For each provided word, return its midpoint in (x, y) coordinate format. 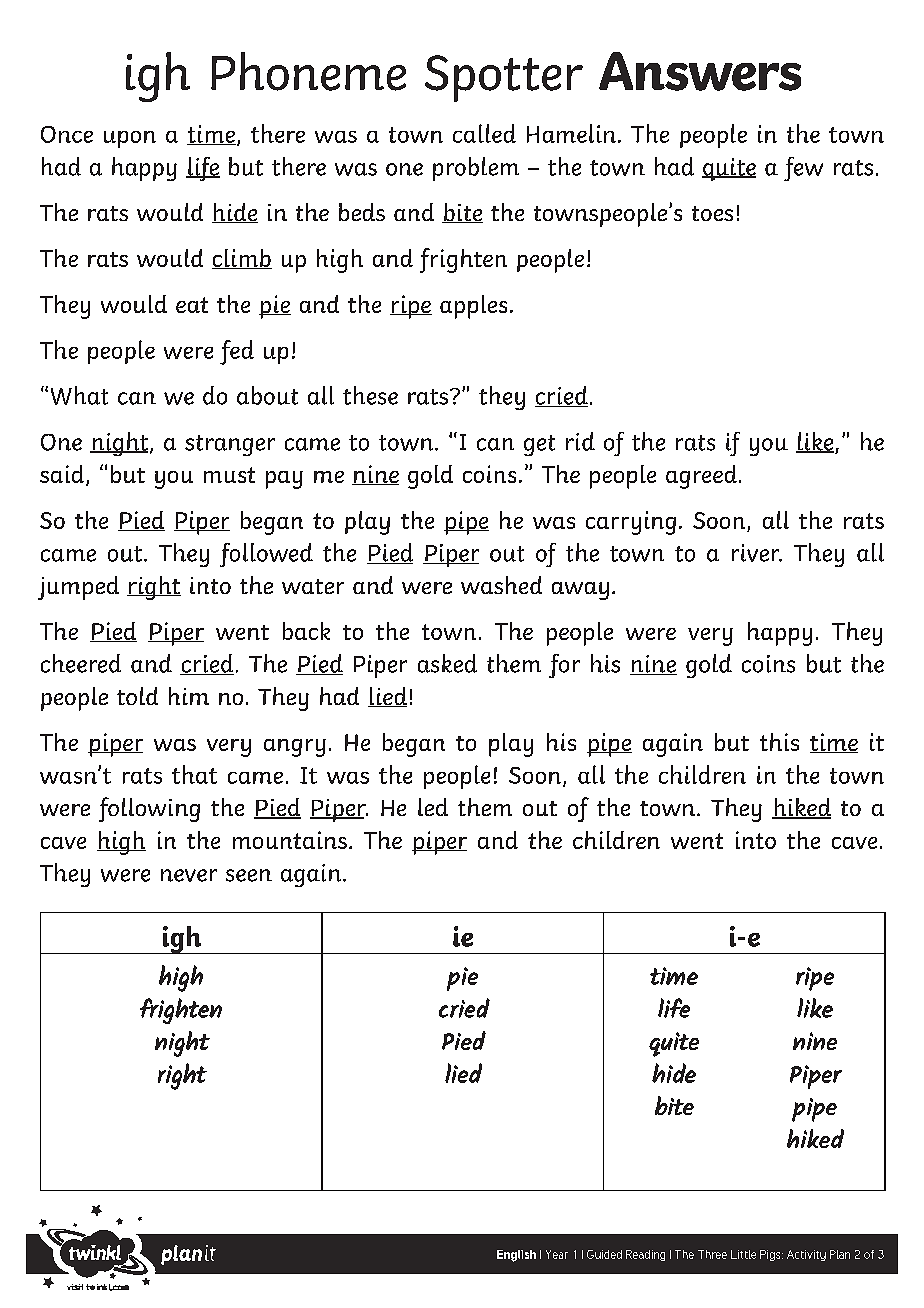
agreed (701, 477)
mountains (290, 840)
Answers (700, 71)
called (484, 133)
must (229, 475)
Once (67, 134)
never (189, 875)
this (779, 742)
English (516, 1256)
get (539, 445)
